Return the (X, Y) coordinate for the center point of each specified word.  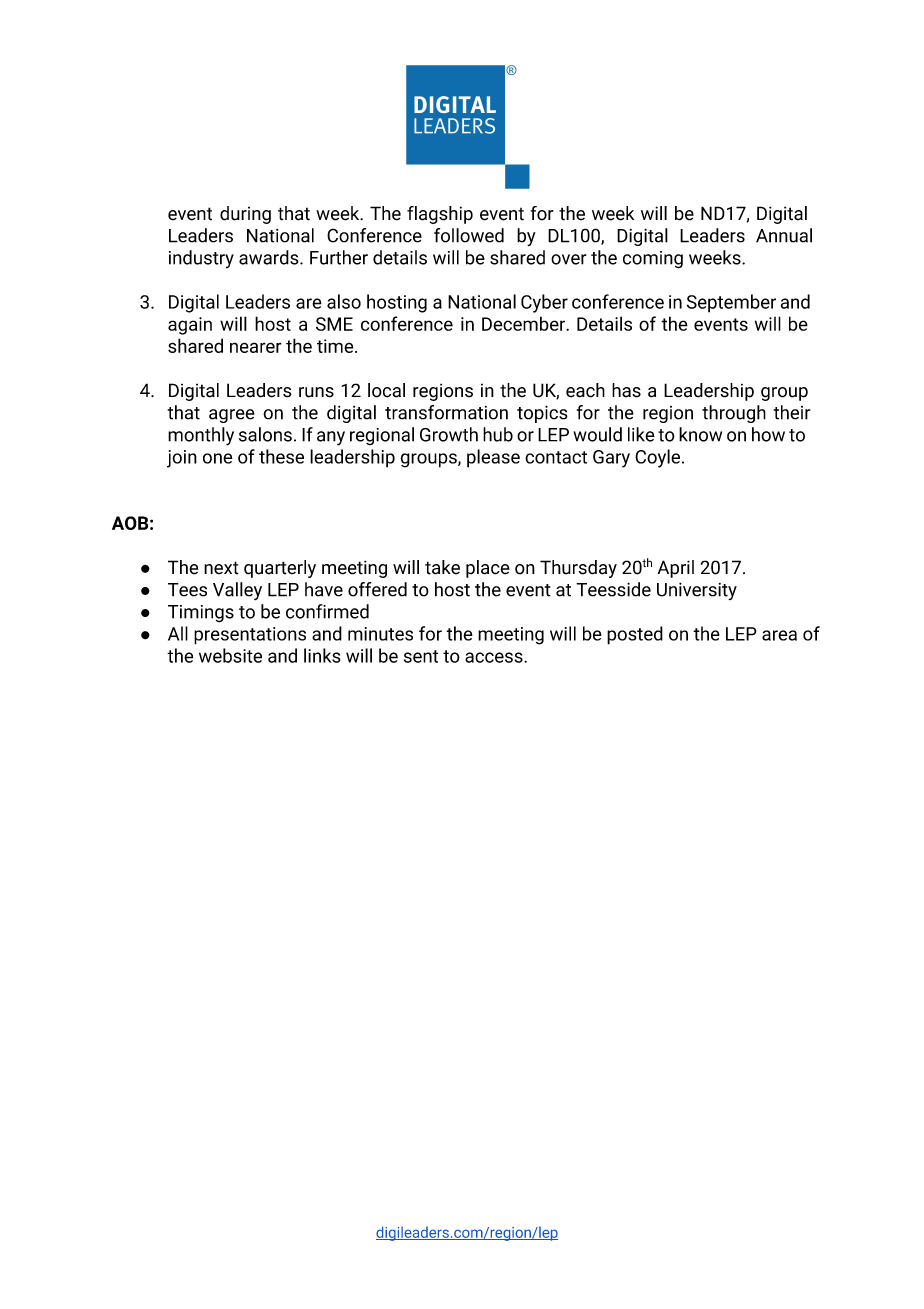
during (245, 215)
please (493, 458)
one (218, 458)
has (626, 390)
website (230, 655)
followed (469, 235)
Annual (784, 235)
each (585, 390)
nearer (256, 347)
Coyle (657, 458)
